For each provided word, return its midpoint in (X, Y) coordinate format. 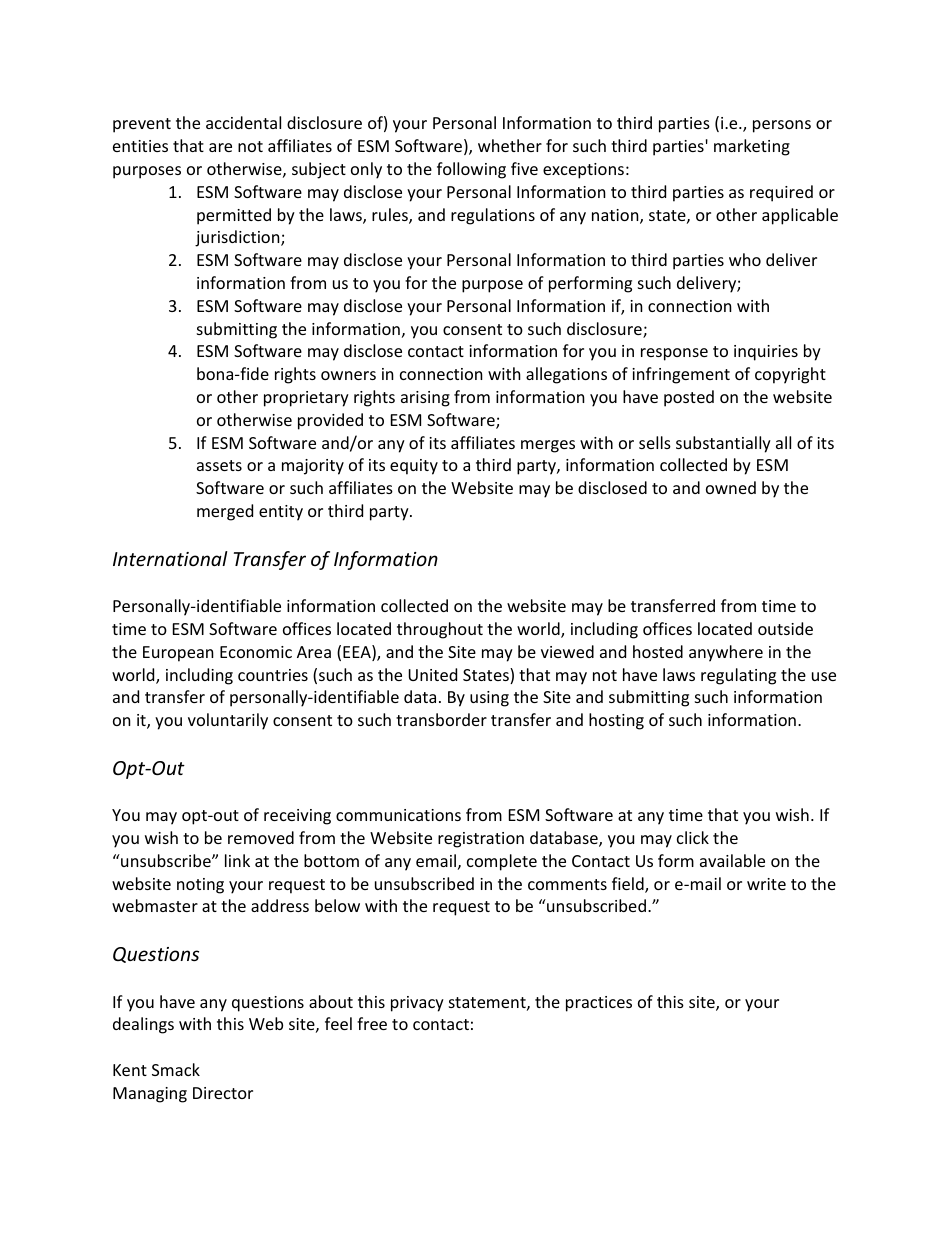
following (471, 170)
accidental (243, 122)
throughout (440, 630)
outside (785, 628)
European (178, 654)
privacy (417, 1004)
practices (599, 1004)
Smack (176, 1069)
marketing (752, 147)
